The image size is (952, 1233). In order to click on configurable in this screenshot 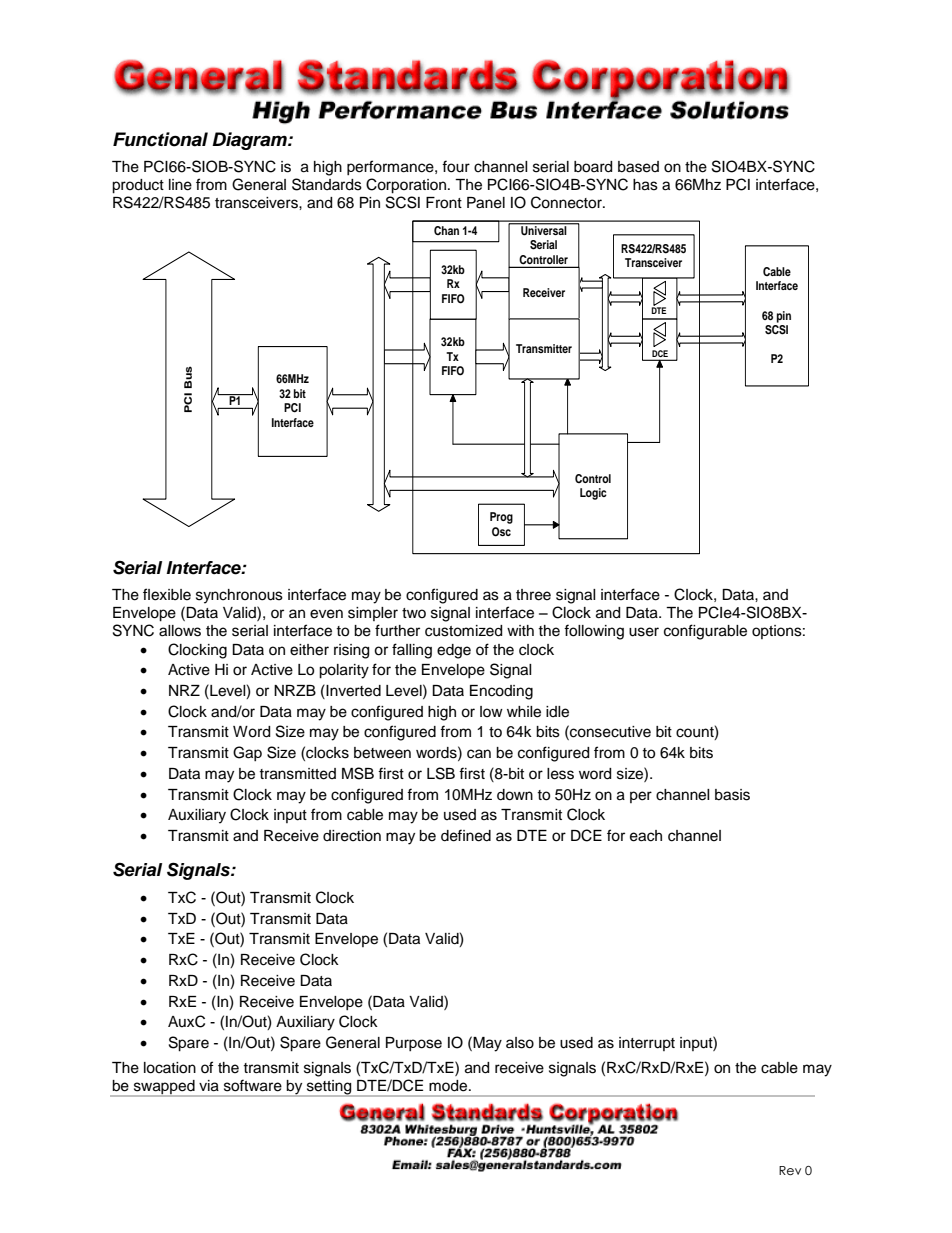, I will do `click(705, 632)`.
